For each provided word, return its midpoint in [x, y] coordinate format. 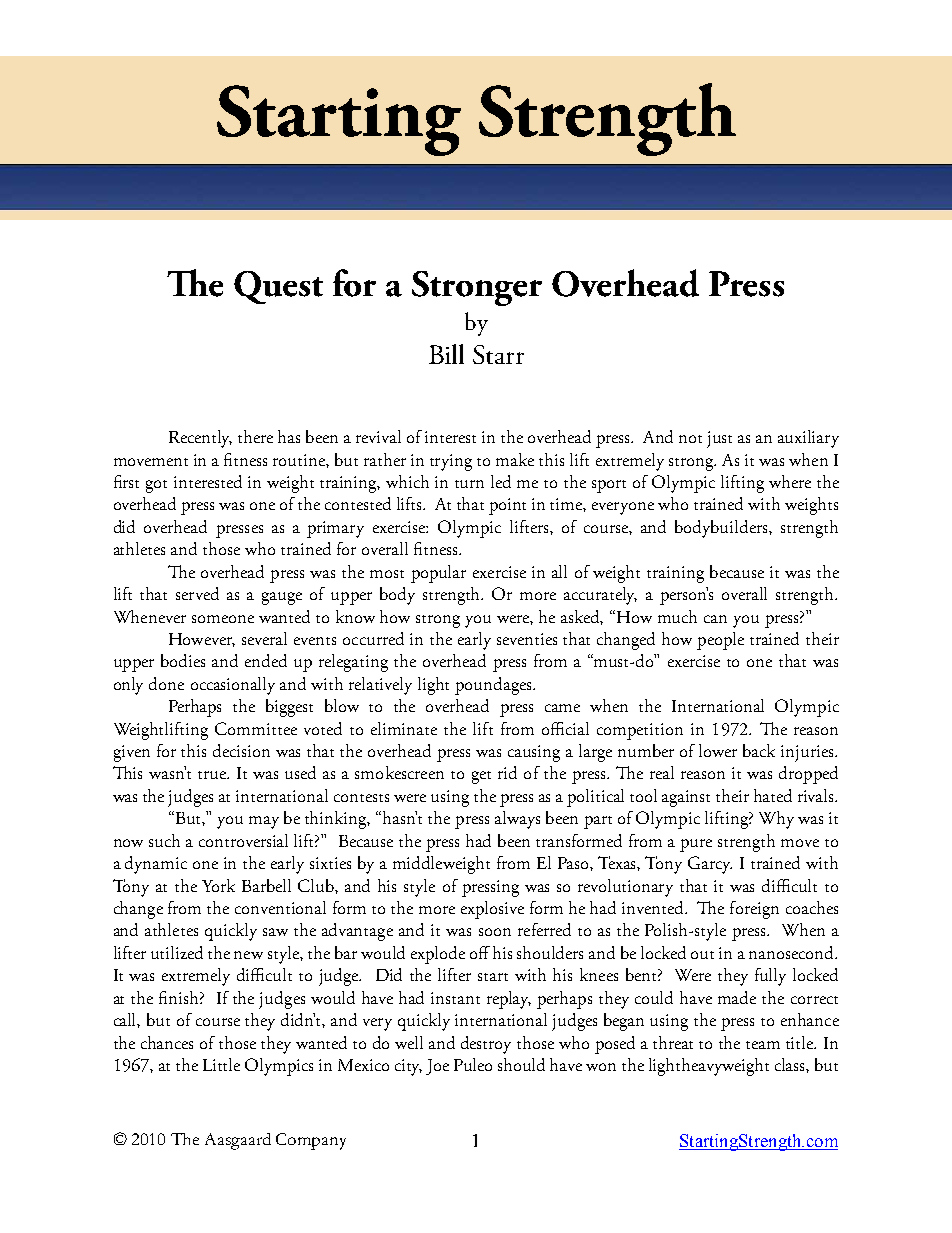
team [763, 1045]
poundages [494, 686]
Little [221, 1064]
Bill [446, 354]
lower [718, 750]
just [719, 439]
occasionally [233, 686]
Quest [278, 287]
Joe [437, 1067]
